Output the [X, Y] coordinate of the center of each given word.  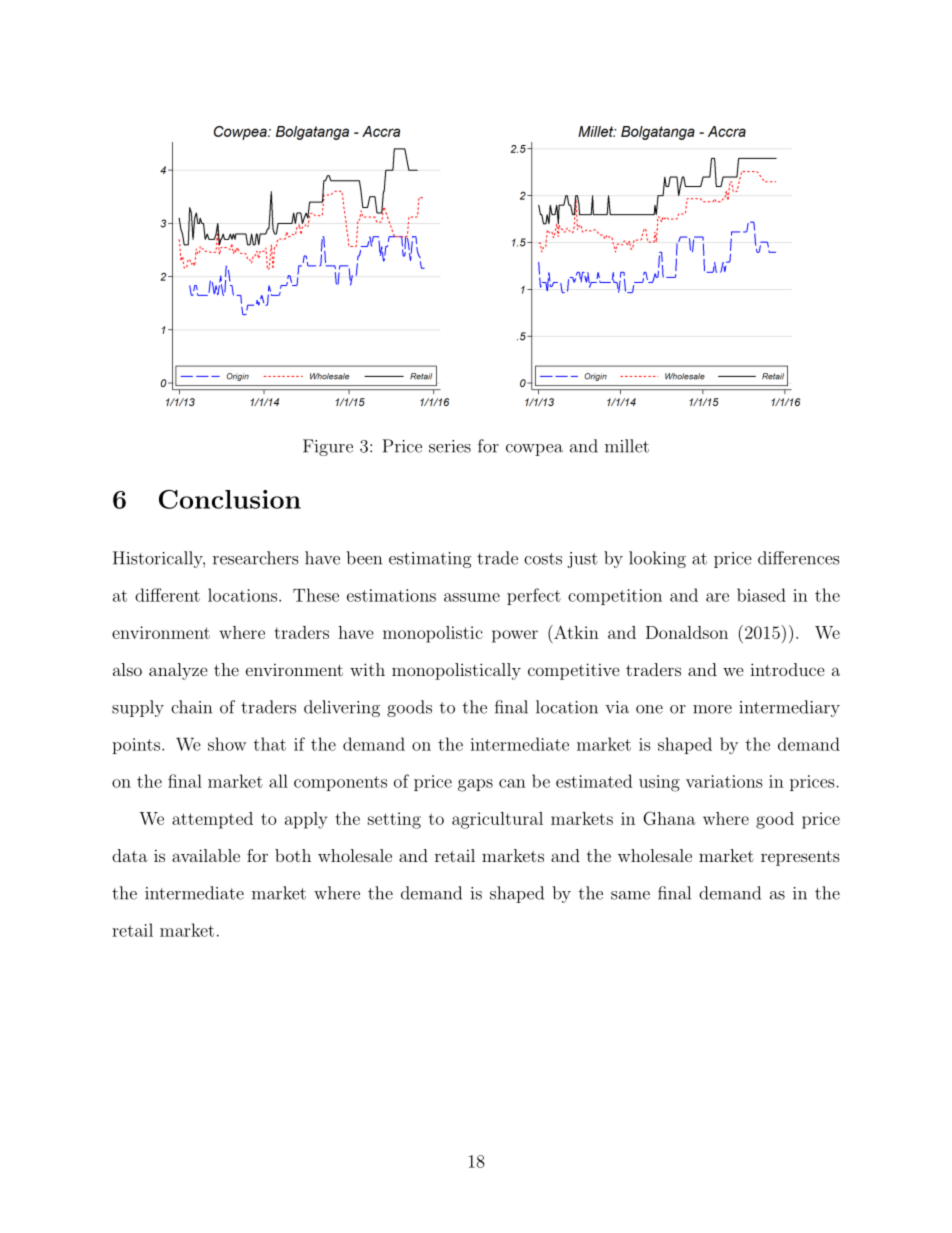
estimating [430, 560]
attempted [212, 820]
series [450, 446]
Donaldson [687, 632]
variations [724, 781]
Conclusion [230, 499]
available [206, 855]
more [712, 709]
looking [657, 559]
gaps [475, 785]
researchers [255, 558]
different [167, 595]
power [515, 636]
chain [191, 707]
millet [627, 446]
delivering [342, 708]
